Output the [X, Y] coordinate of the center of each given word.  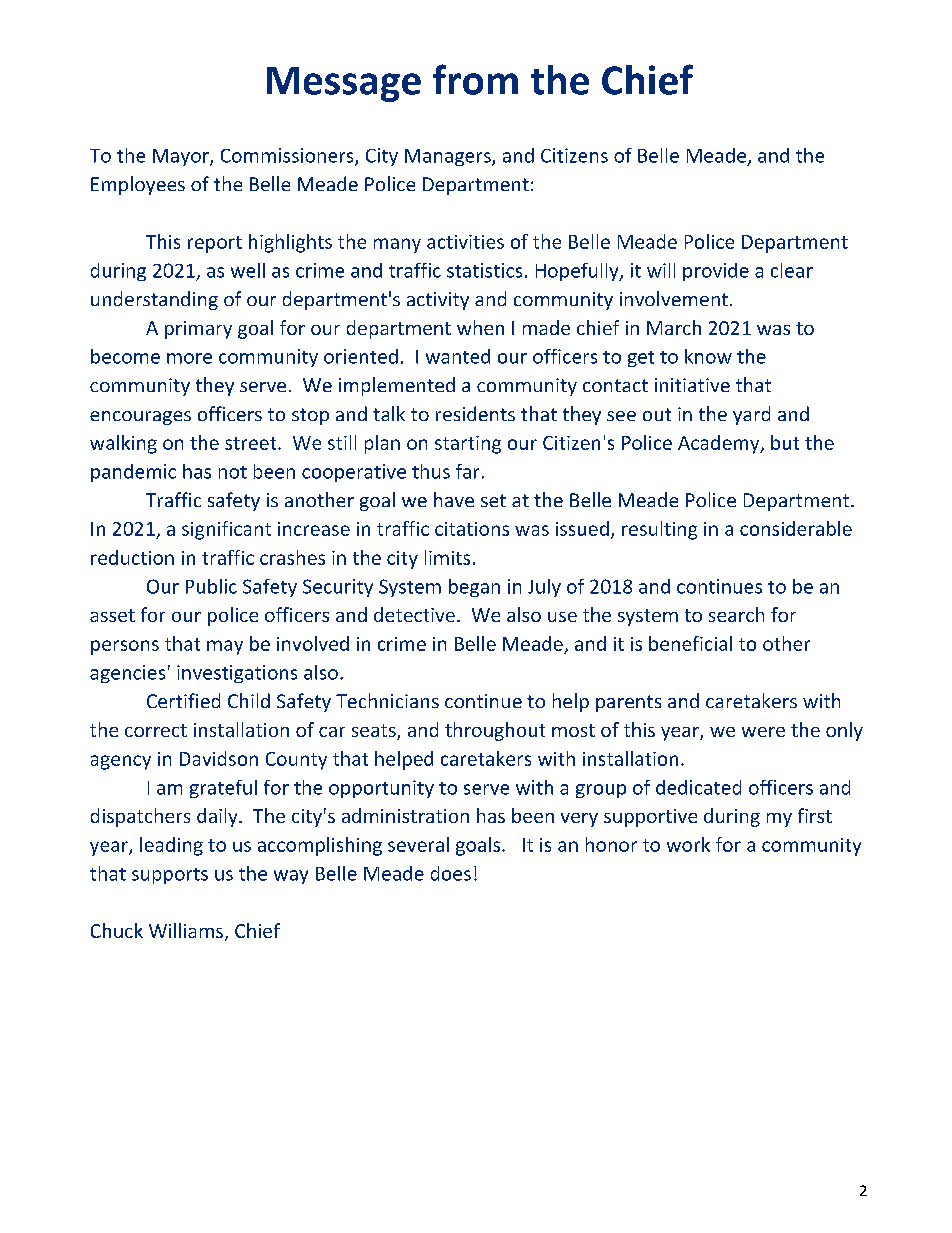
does [451, 873]
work [688, 844]
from [475, 79]
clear [792, 270]
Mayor [182, 157]
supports [170, 876]
